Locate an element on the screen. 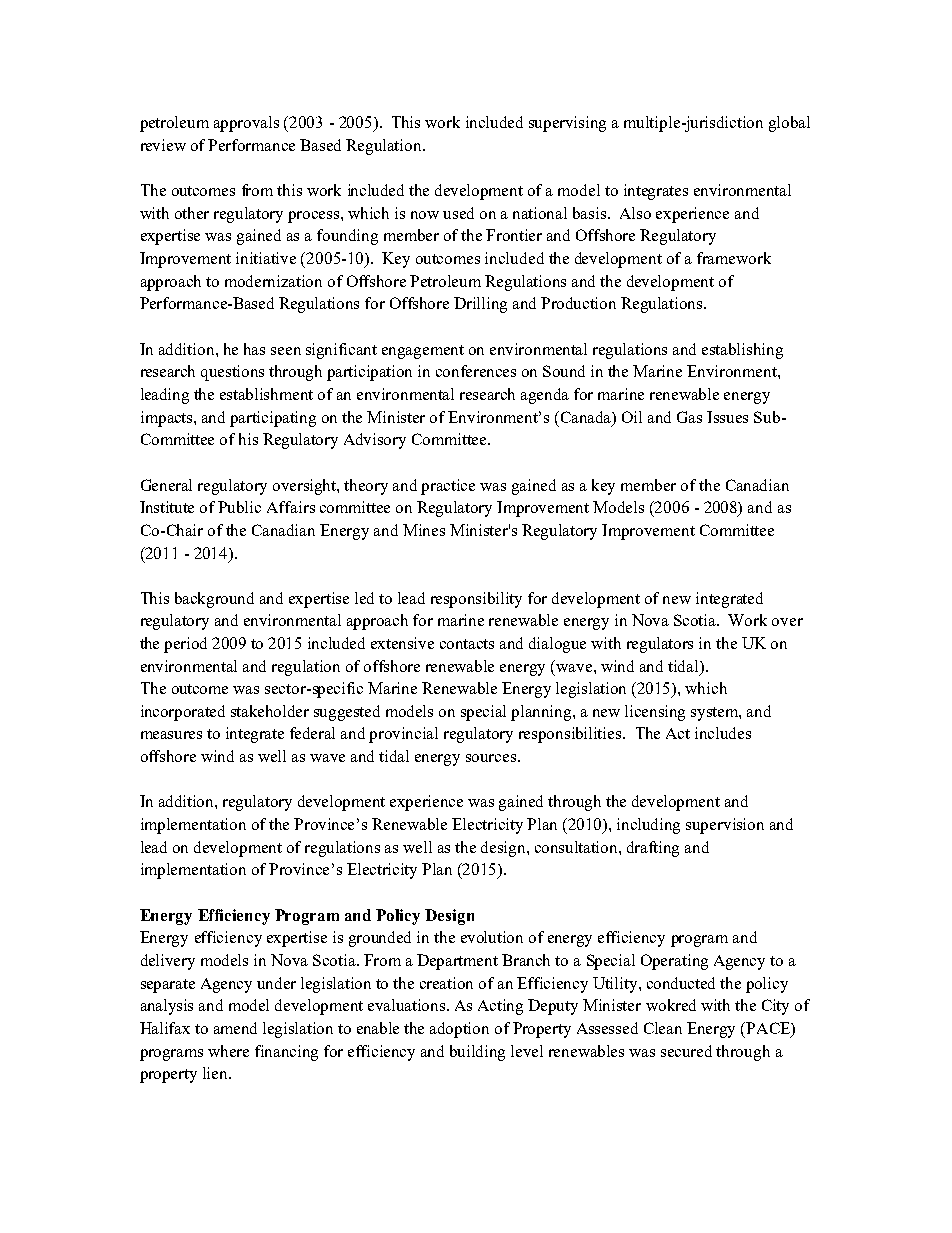 The width and height of the screenshot is (952, 1233). approvals is located at coordinates (246, 124).
